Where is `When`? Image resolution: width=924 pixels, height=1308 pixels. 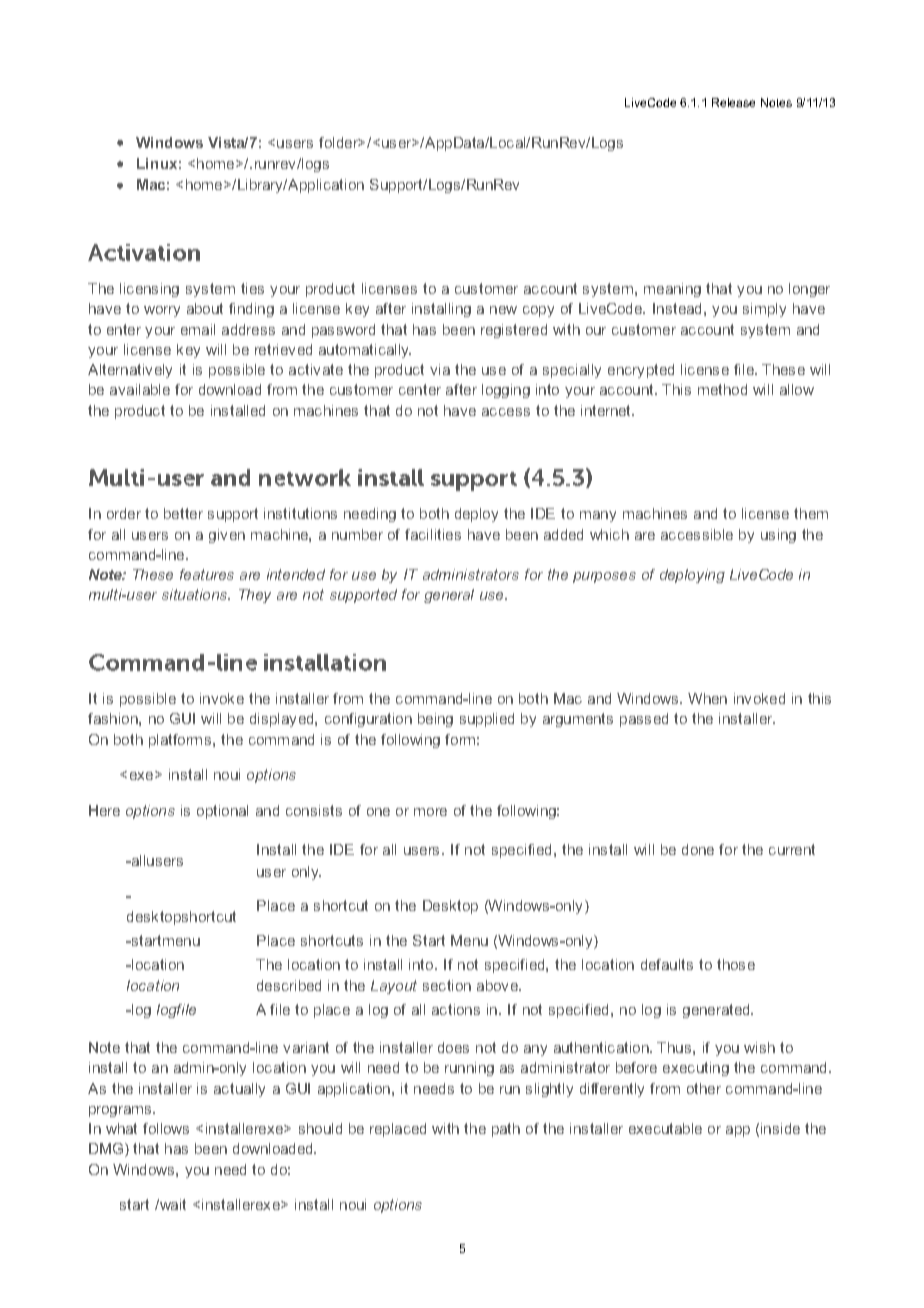 When is located at coordinates (707, 698).
